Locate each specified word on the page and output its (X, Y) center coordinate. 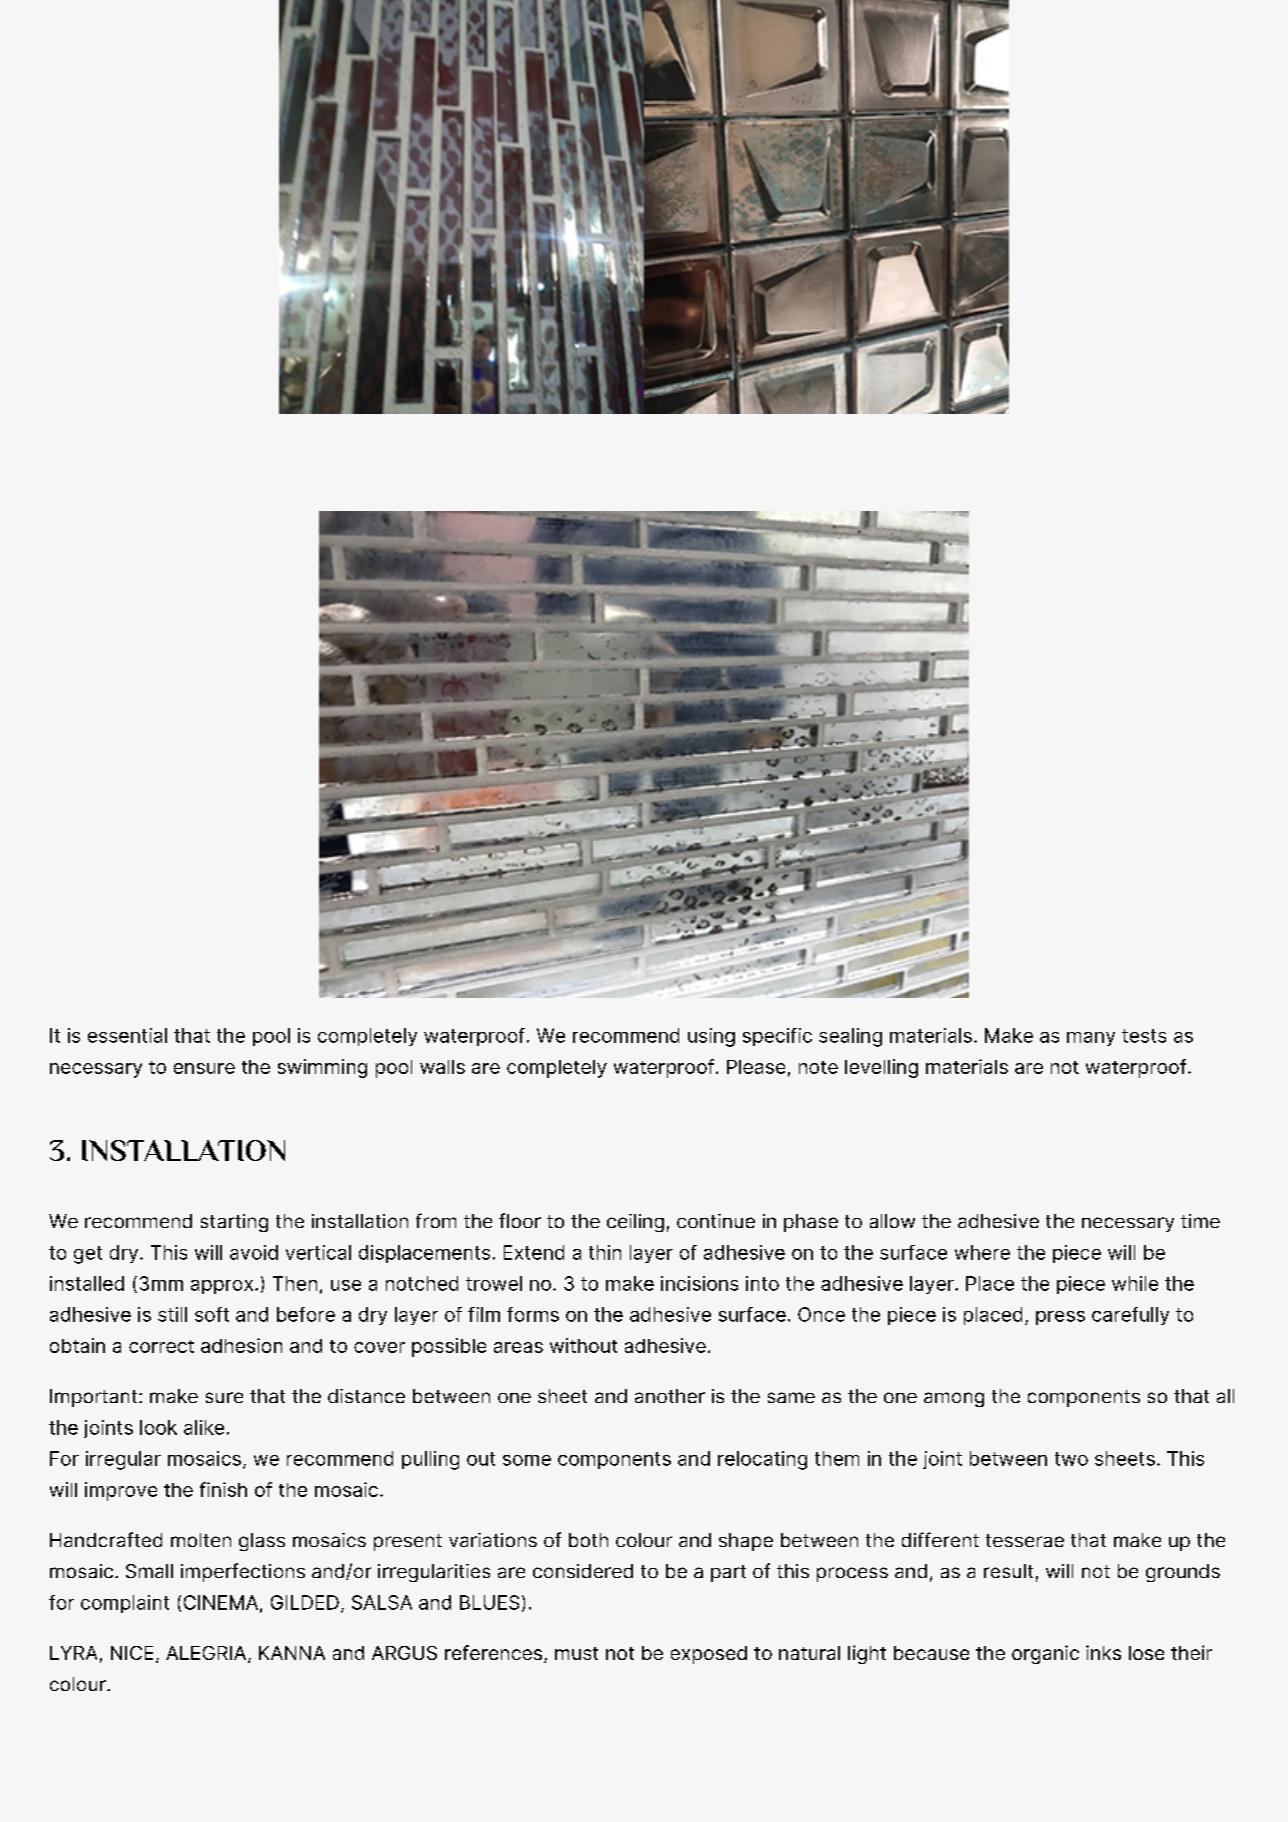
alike (204, 1427)
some (527, 1460)
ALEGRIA (207, 1654)
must (576, 1653)
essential (127, 1035)
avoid (254, 1252)
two (1071, 1459)
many (1091, 1039)
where (982, 1252)
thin (605, 1252)
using (711, 1037)
